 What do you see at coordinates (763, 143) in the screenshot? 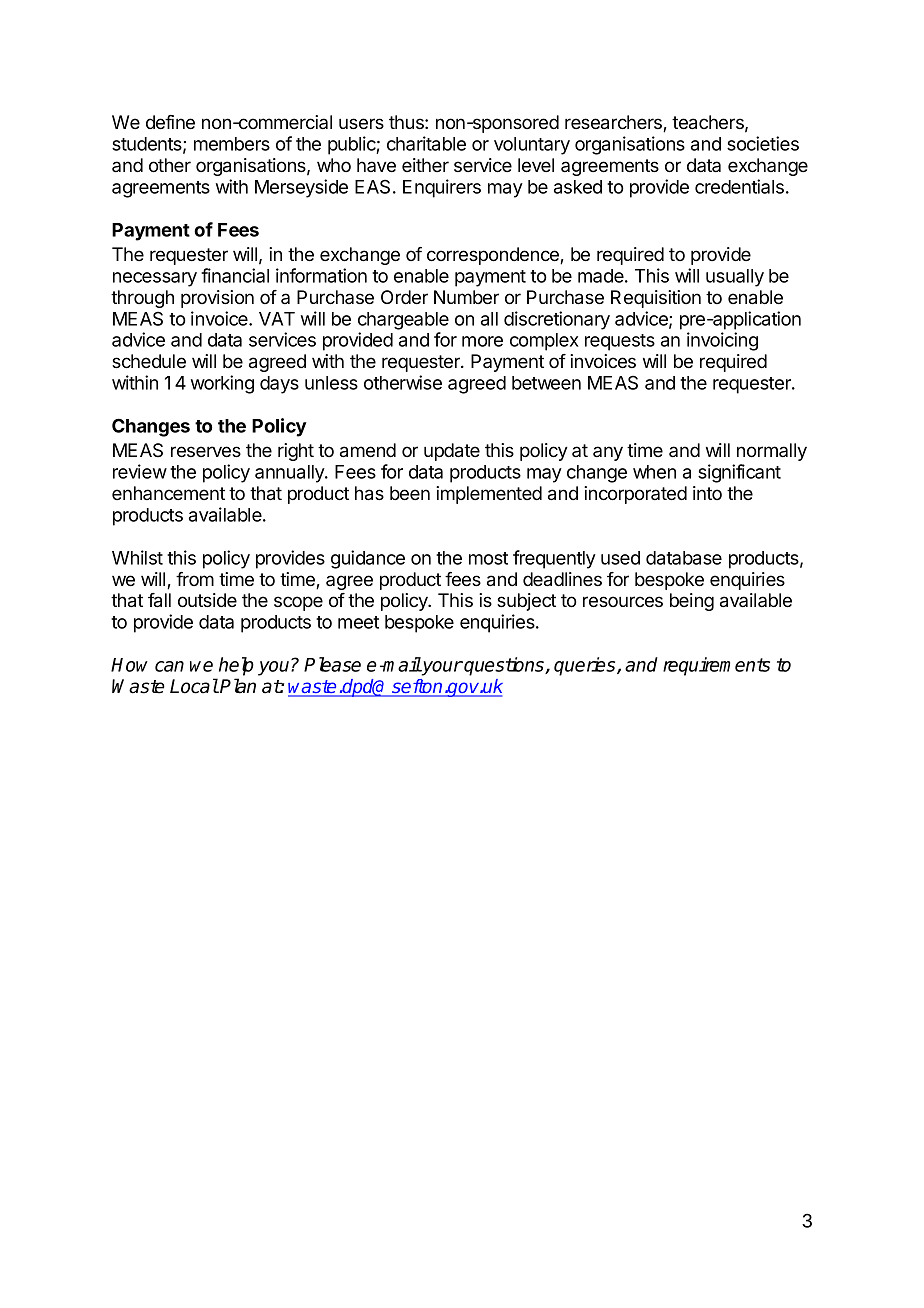
I see `societies` at bounding box center [763, 143].
